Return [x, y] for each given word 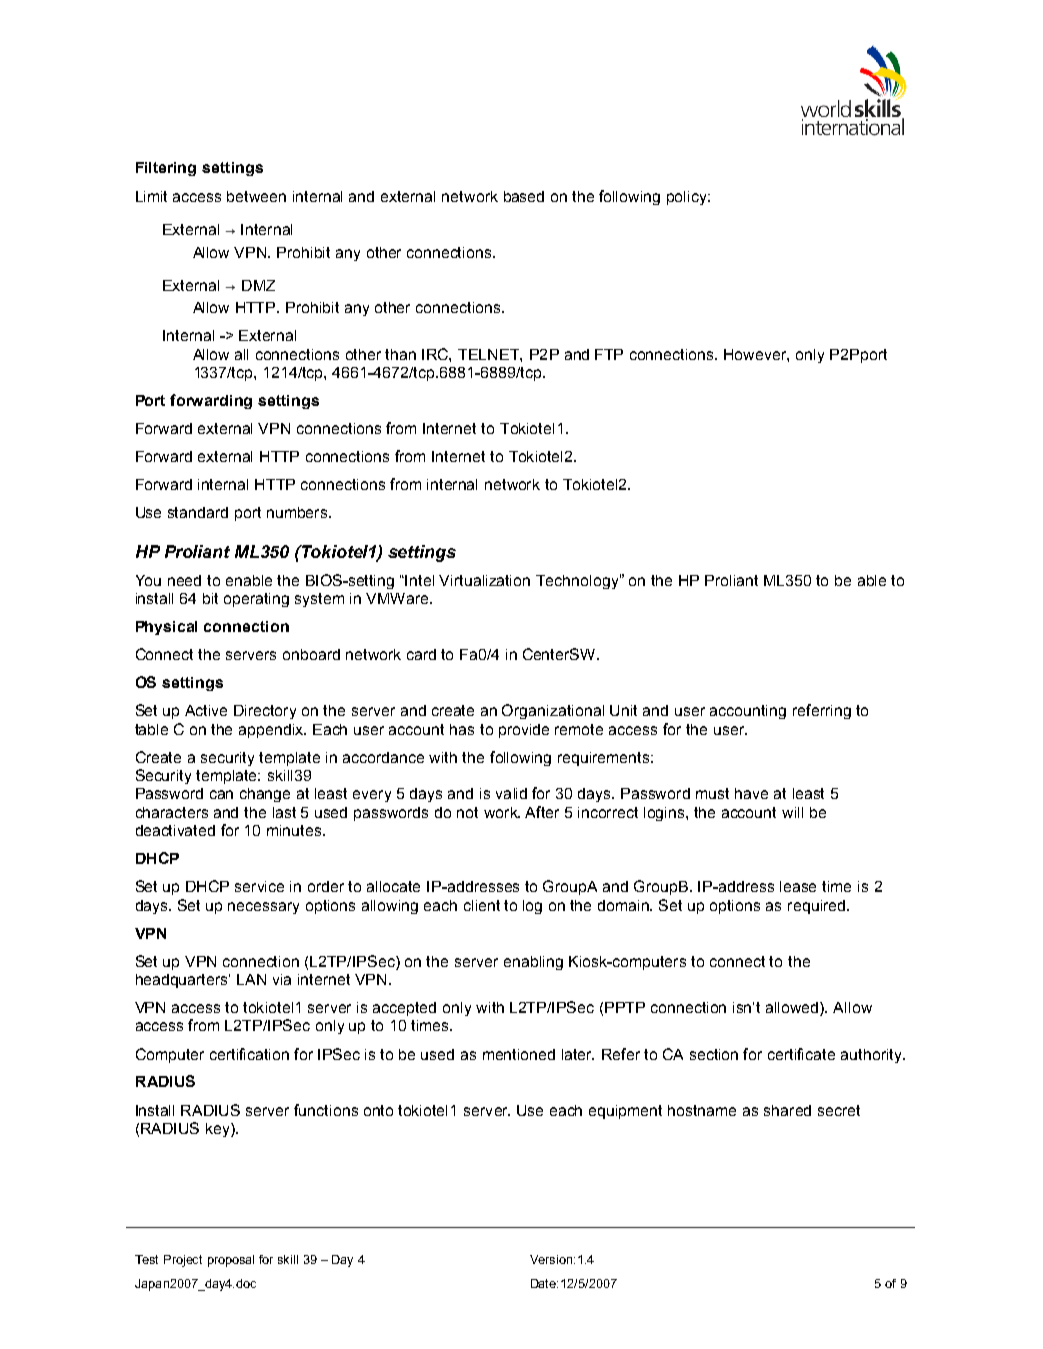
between [256, 196]
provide [524, 731]
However [756, 355]
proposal [231, 1261]
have [751, 793]
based [524, 196]
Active [206, 710]
